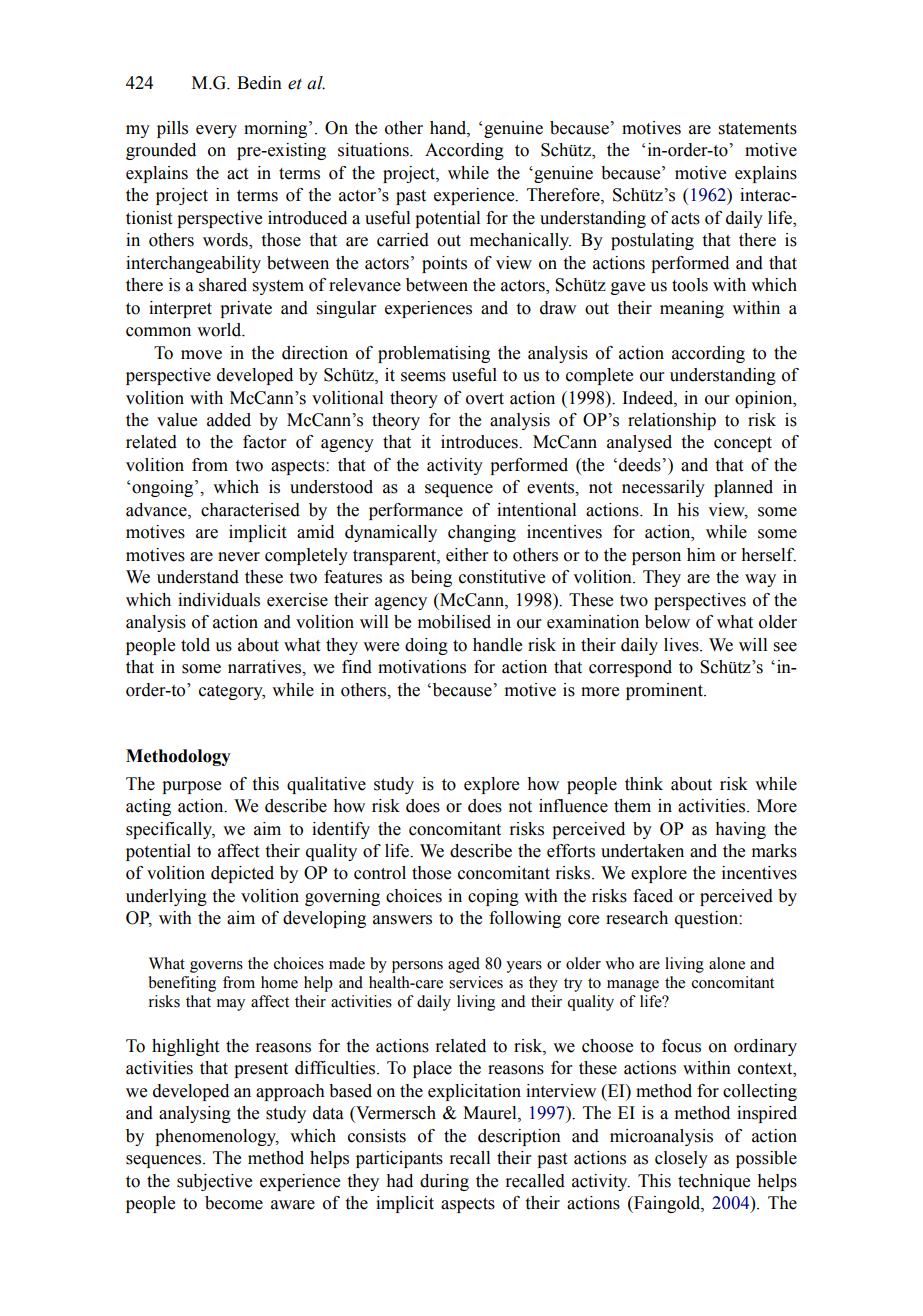 Image resolution: width=923 pixels, height=1316 pixels. What do you see at coordinates (214, 1182) in the document?
I see `subjective` at bounding box center [214, 1182].
